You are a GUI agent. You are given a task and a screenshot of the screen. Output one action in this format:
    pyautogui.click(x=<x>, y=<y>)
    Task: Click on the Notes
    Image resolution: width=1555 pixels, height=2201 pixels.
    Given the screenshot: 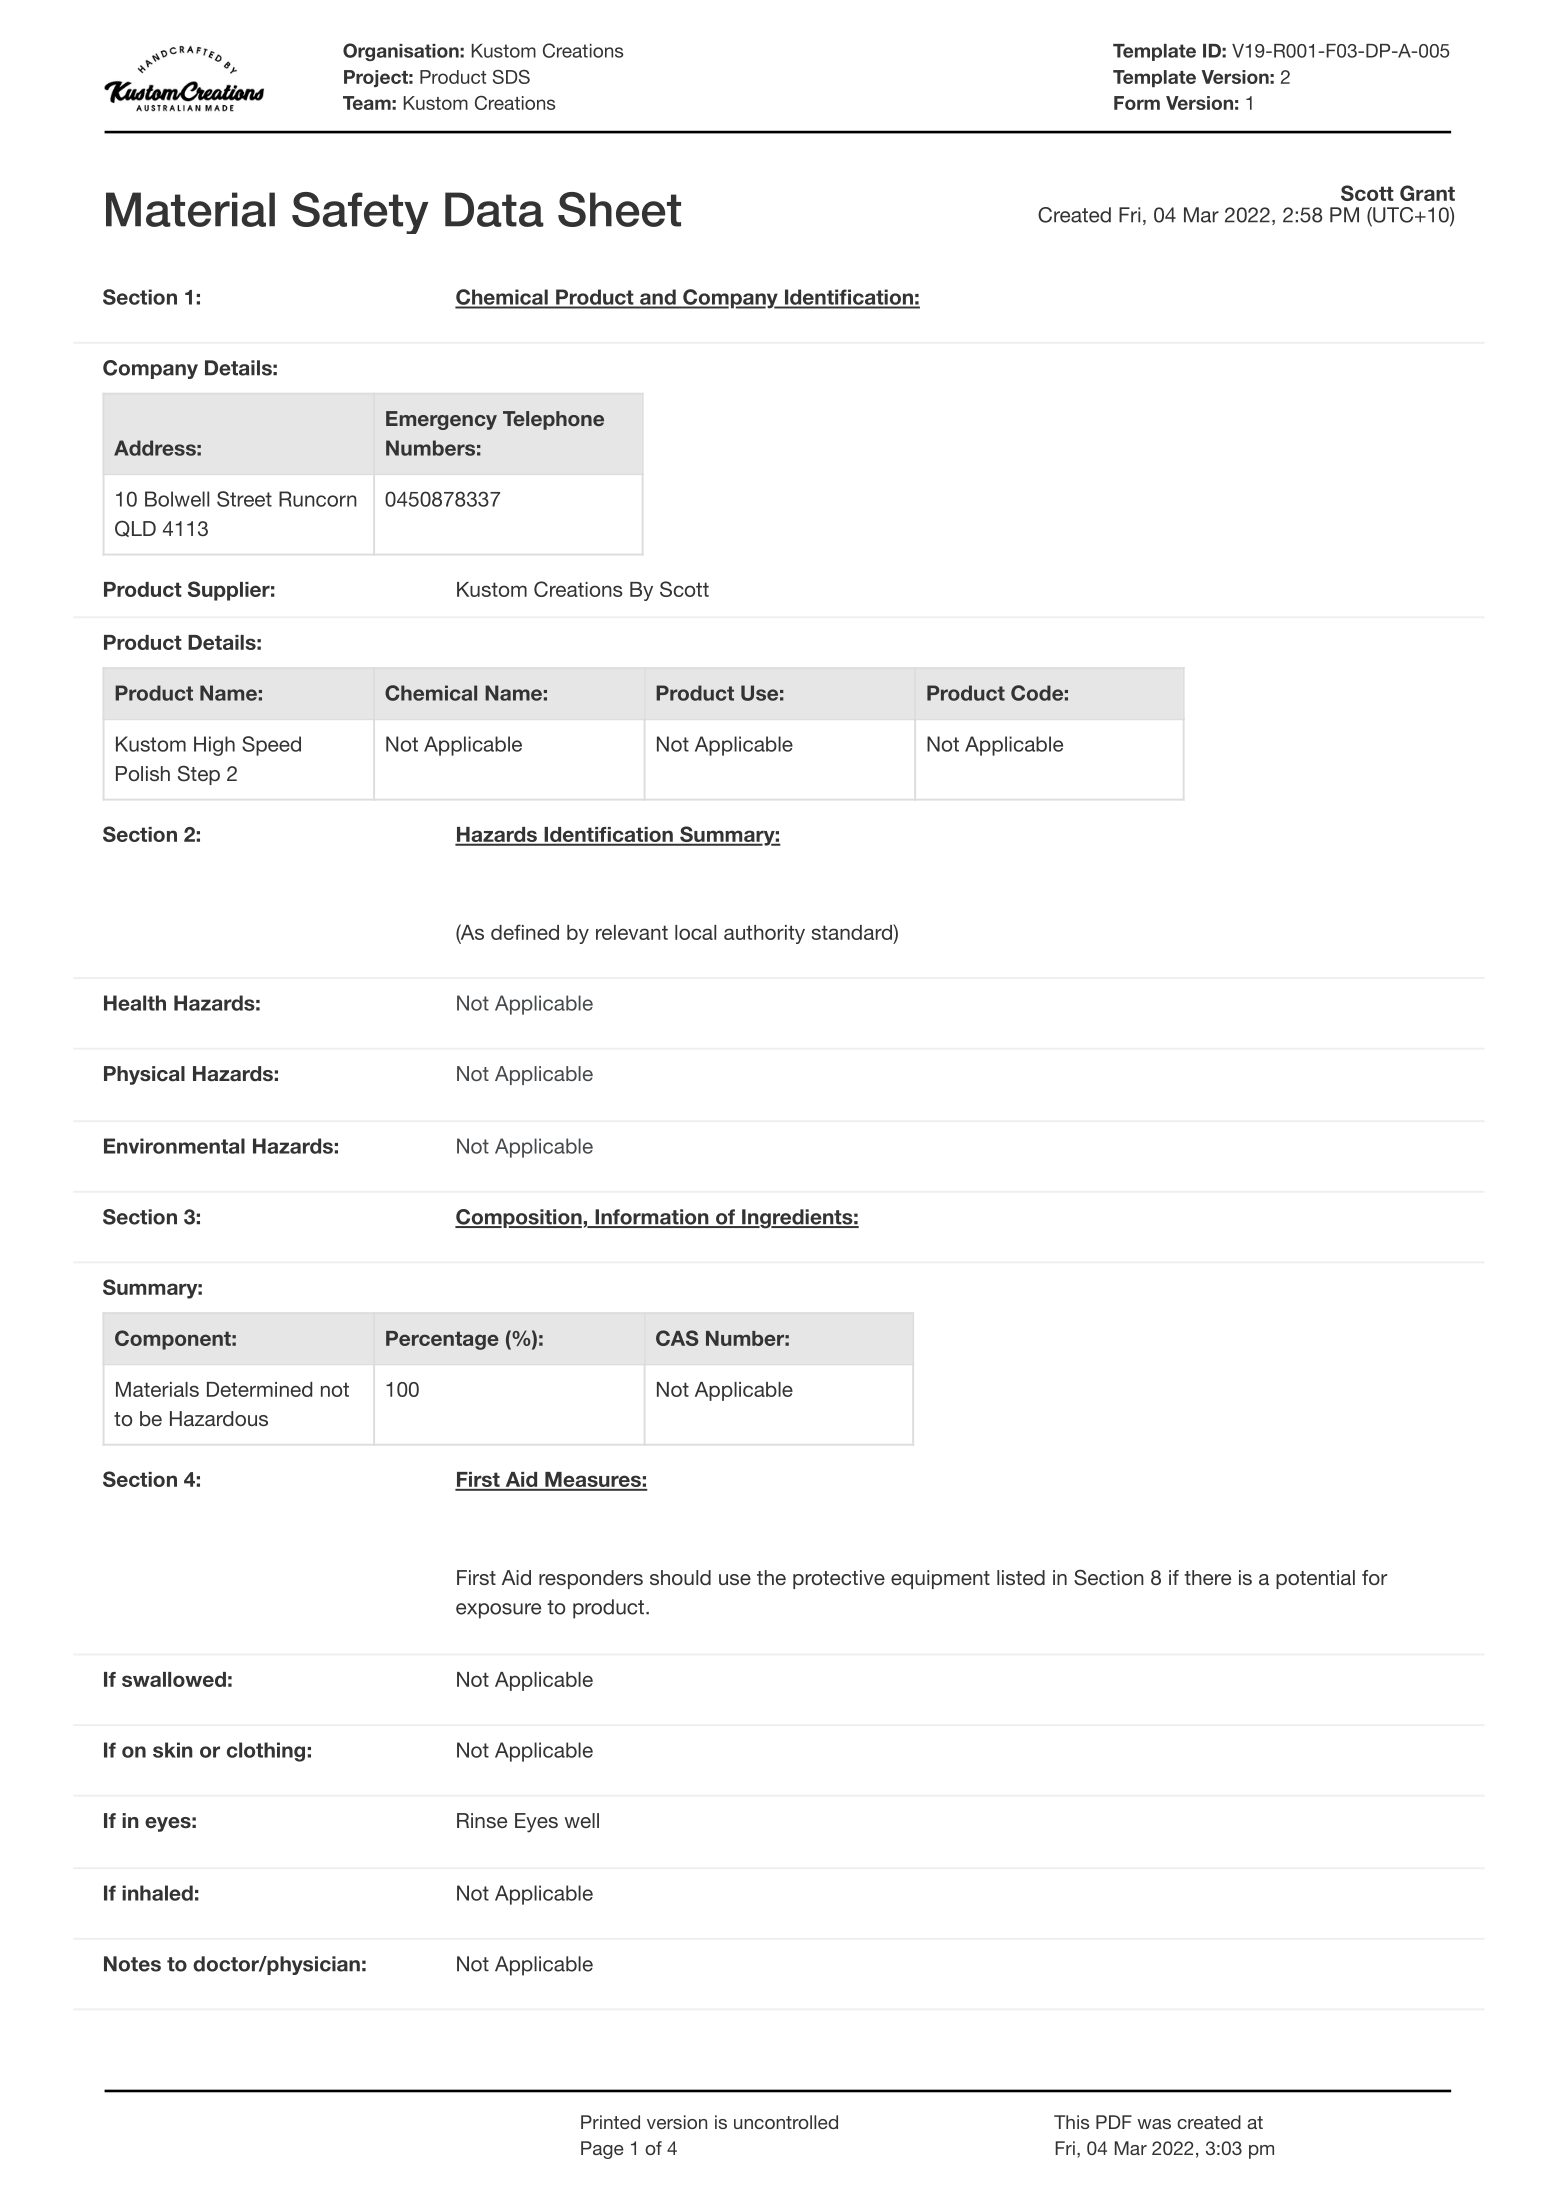 What is the action you would take?
    pyautogui.click(x=132, y=1964)
